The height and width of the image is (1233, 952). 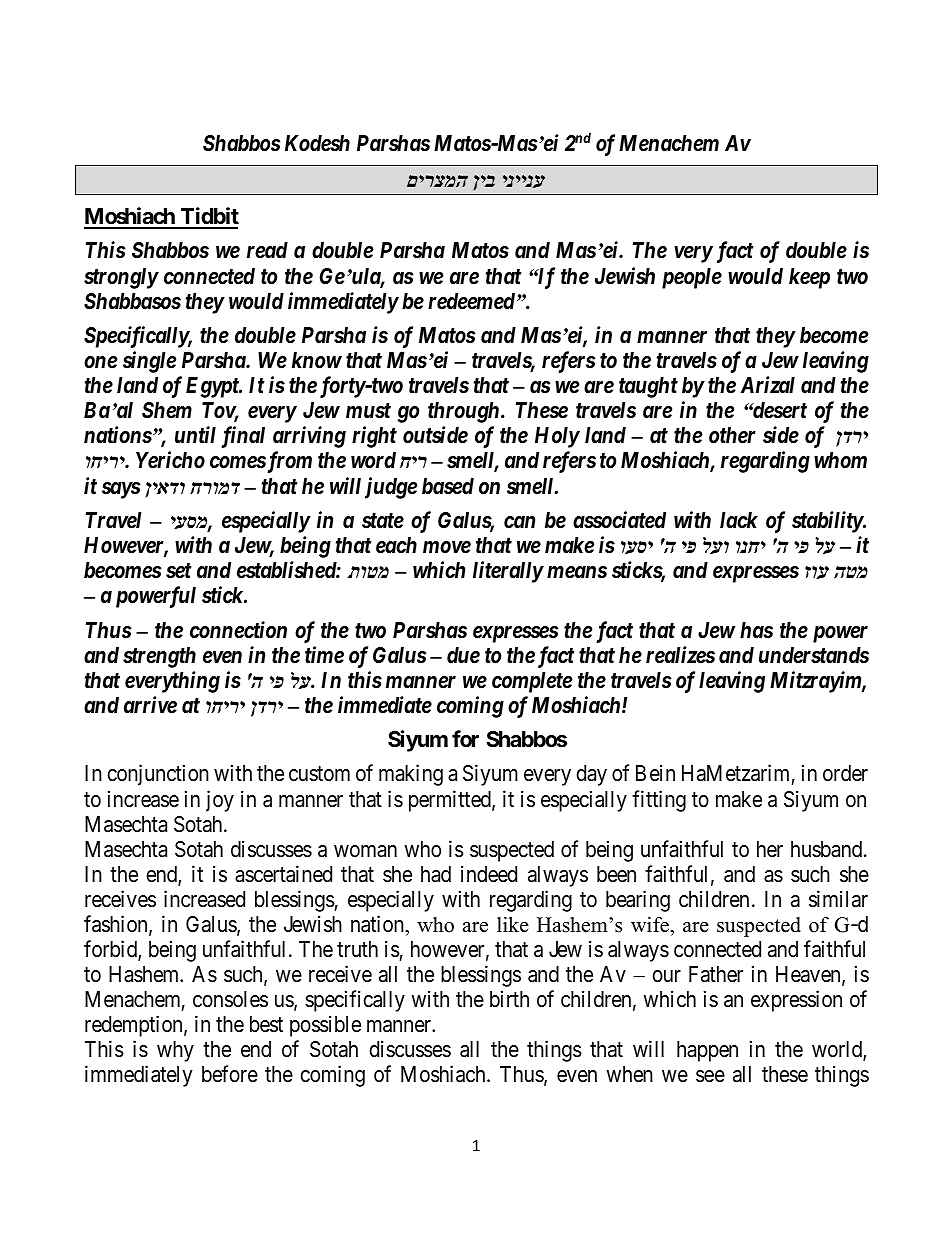 What do you see at coordinates (158, 775) in the image?
I see `conjunction` at bounding box center [158, 775].
